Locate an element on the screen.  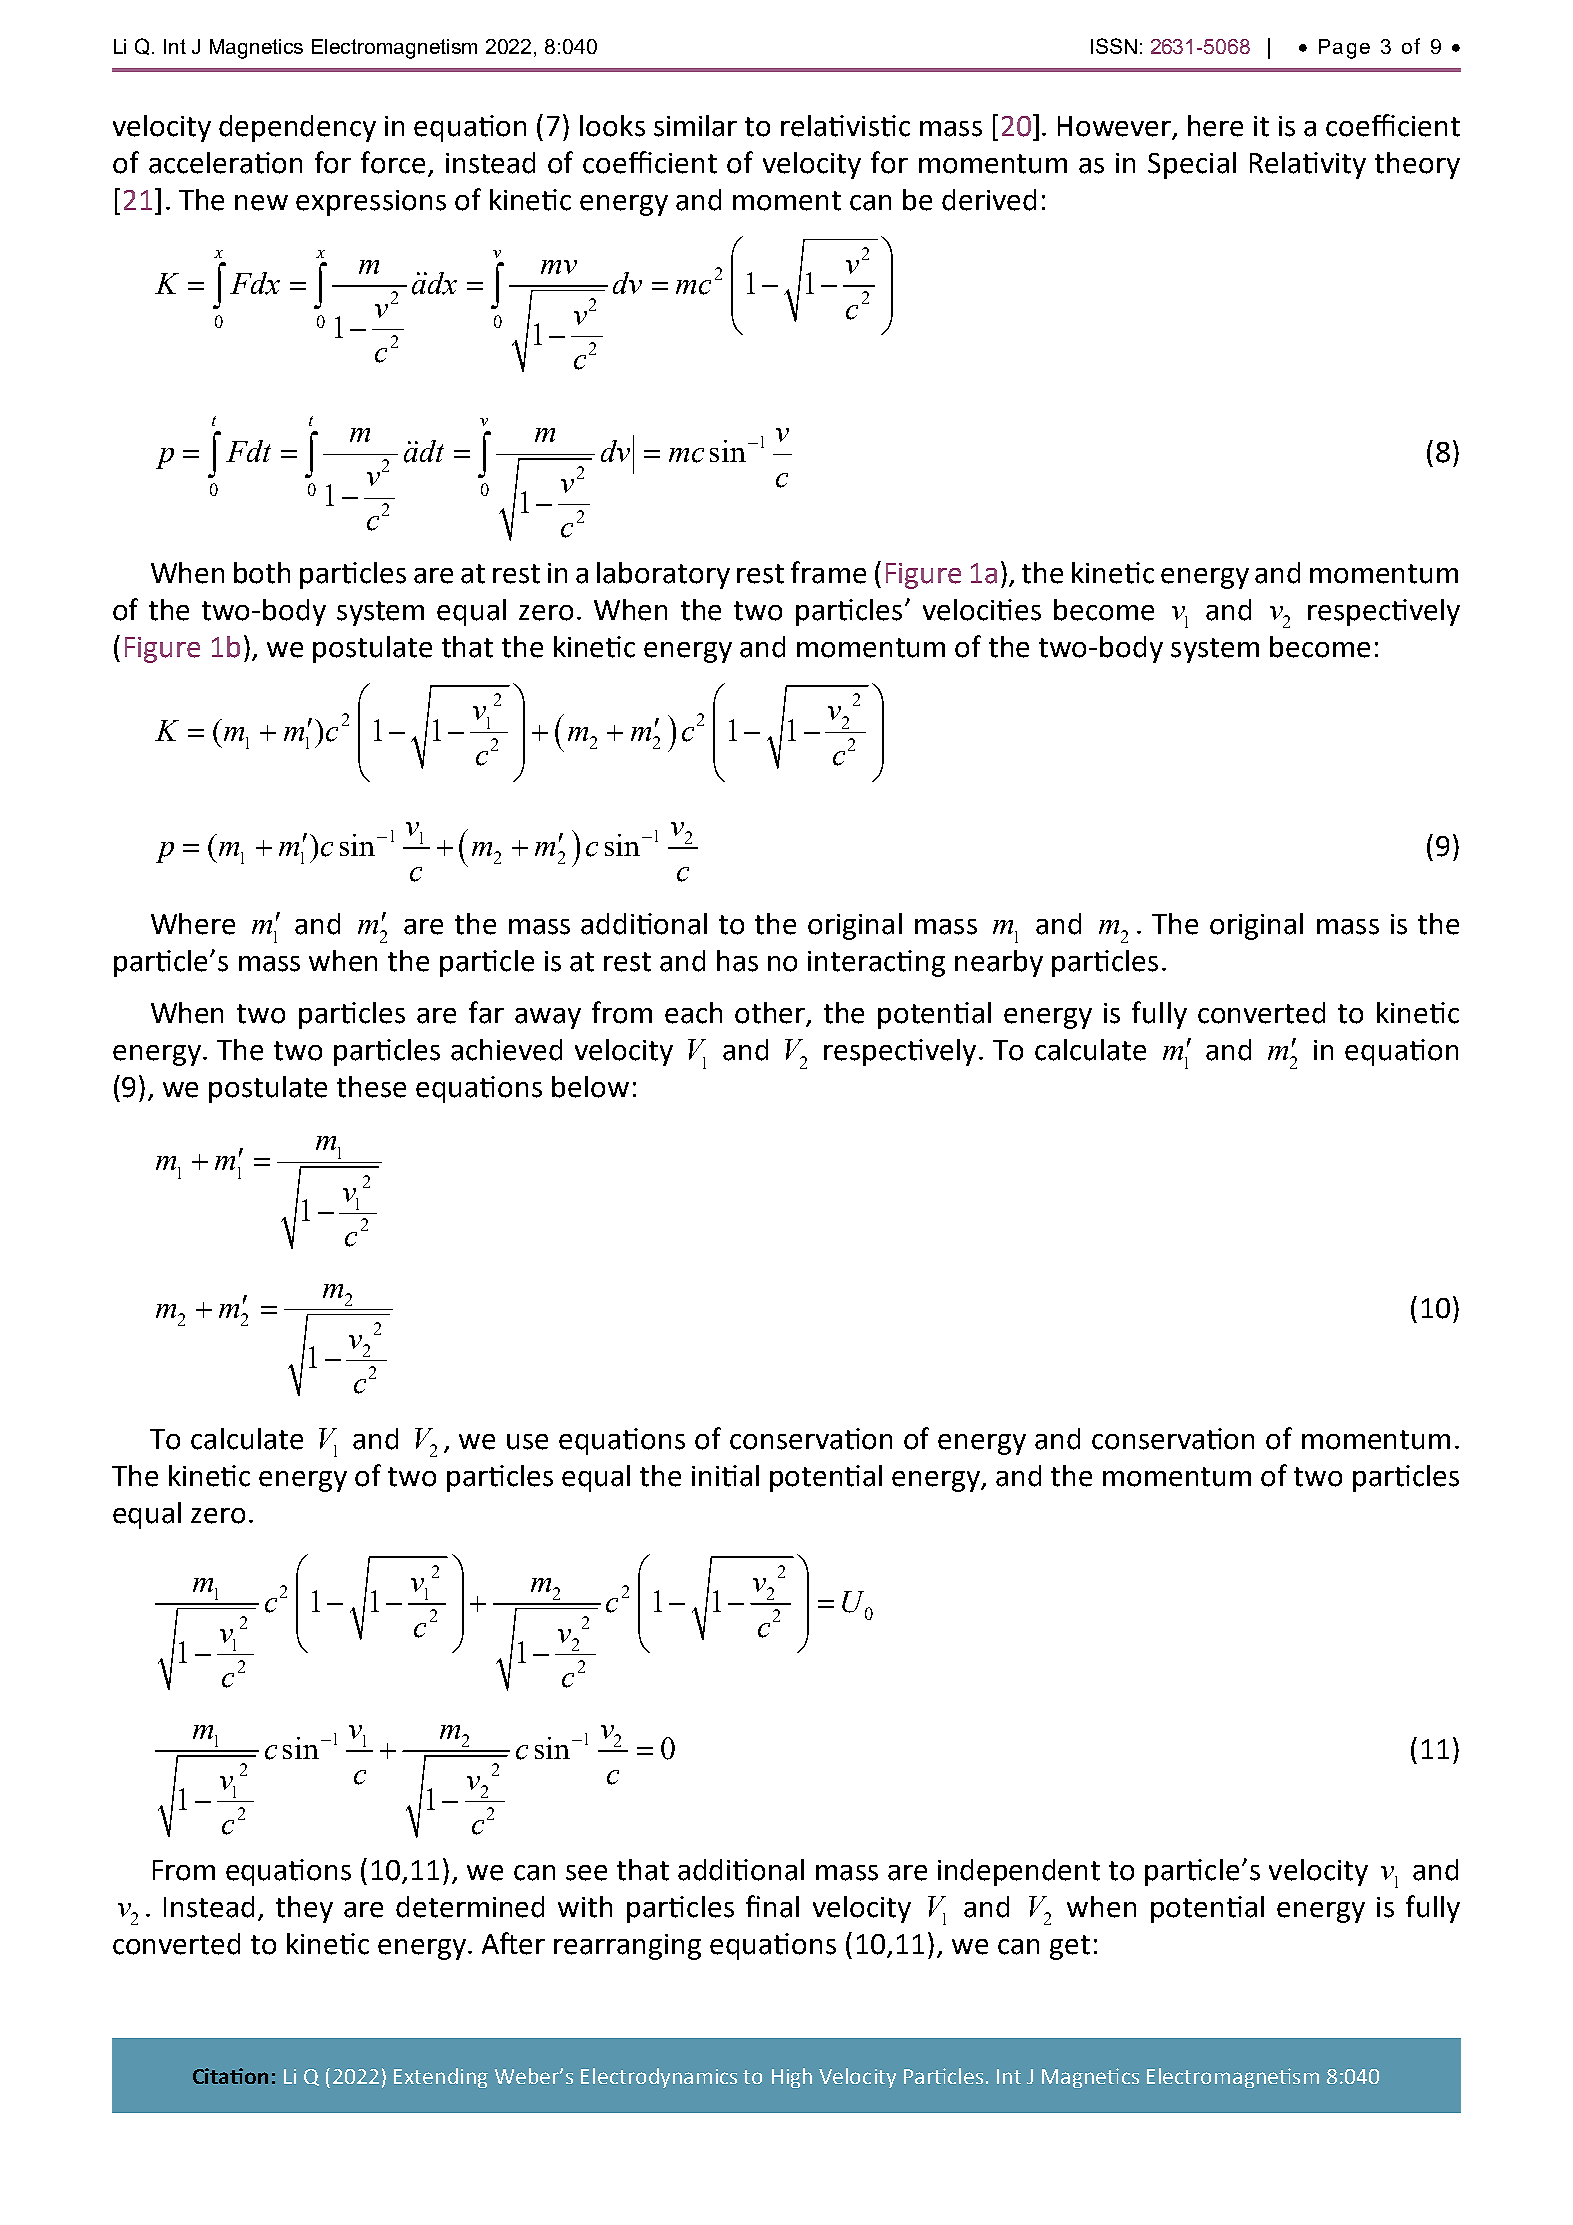
final is located at coordinates (772, 1906).
